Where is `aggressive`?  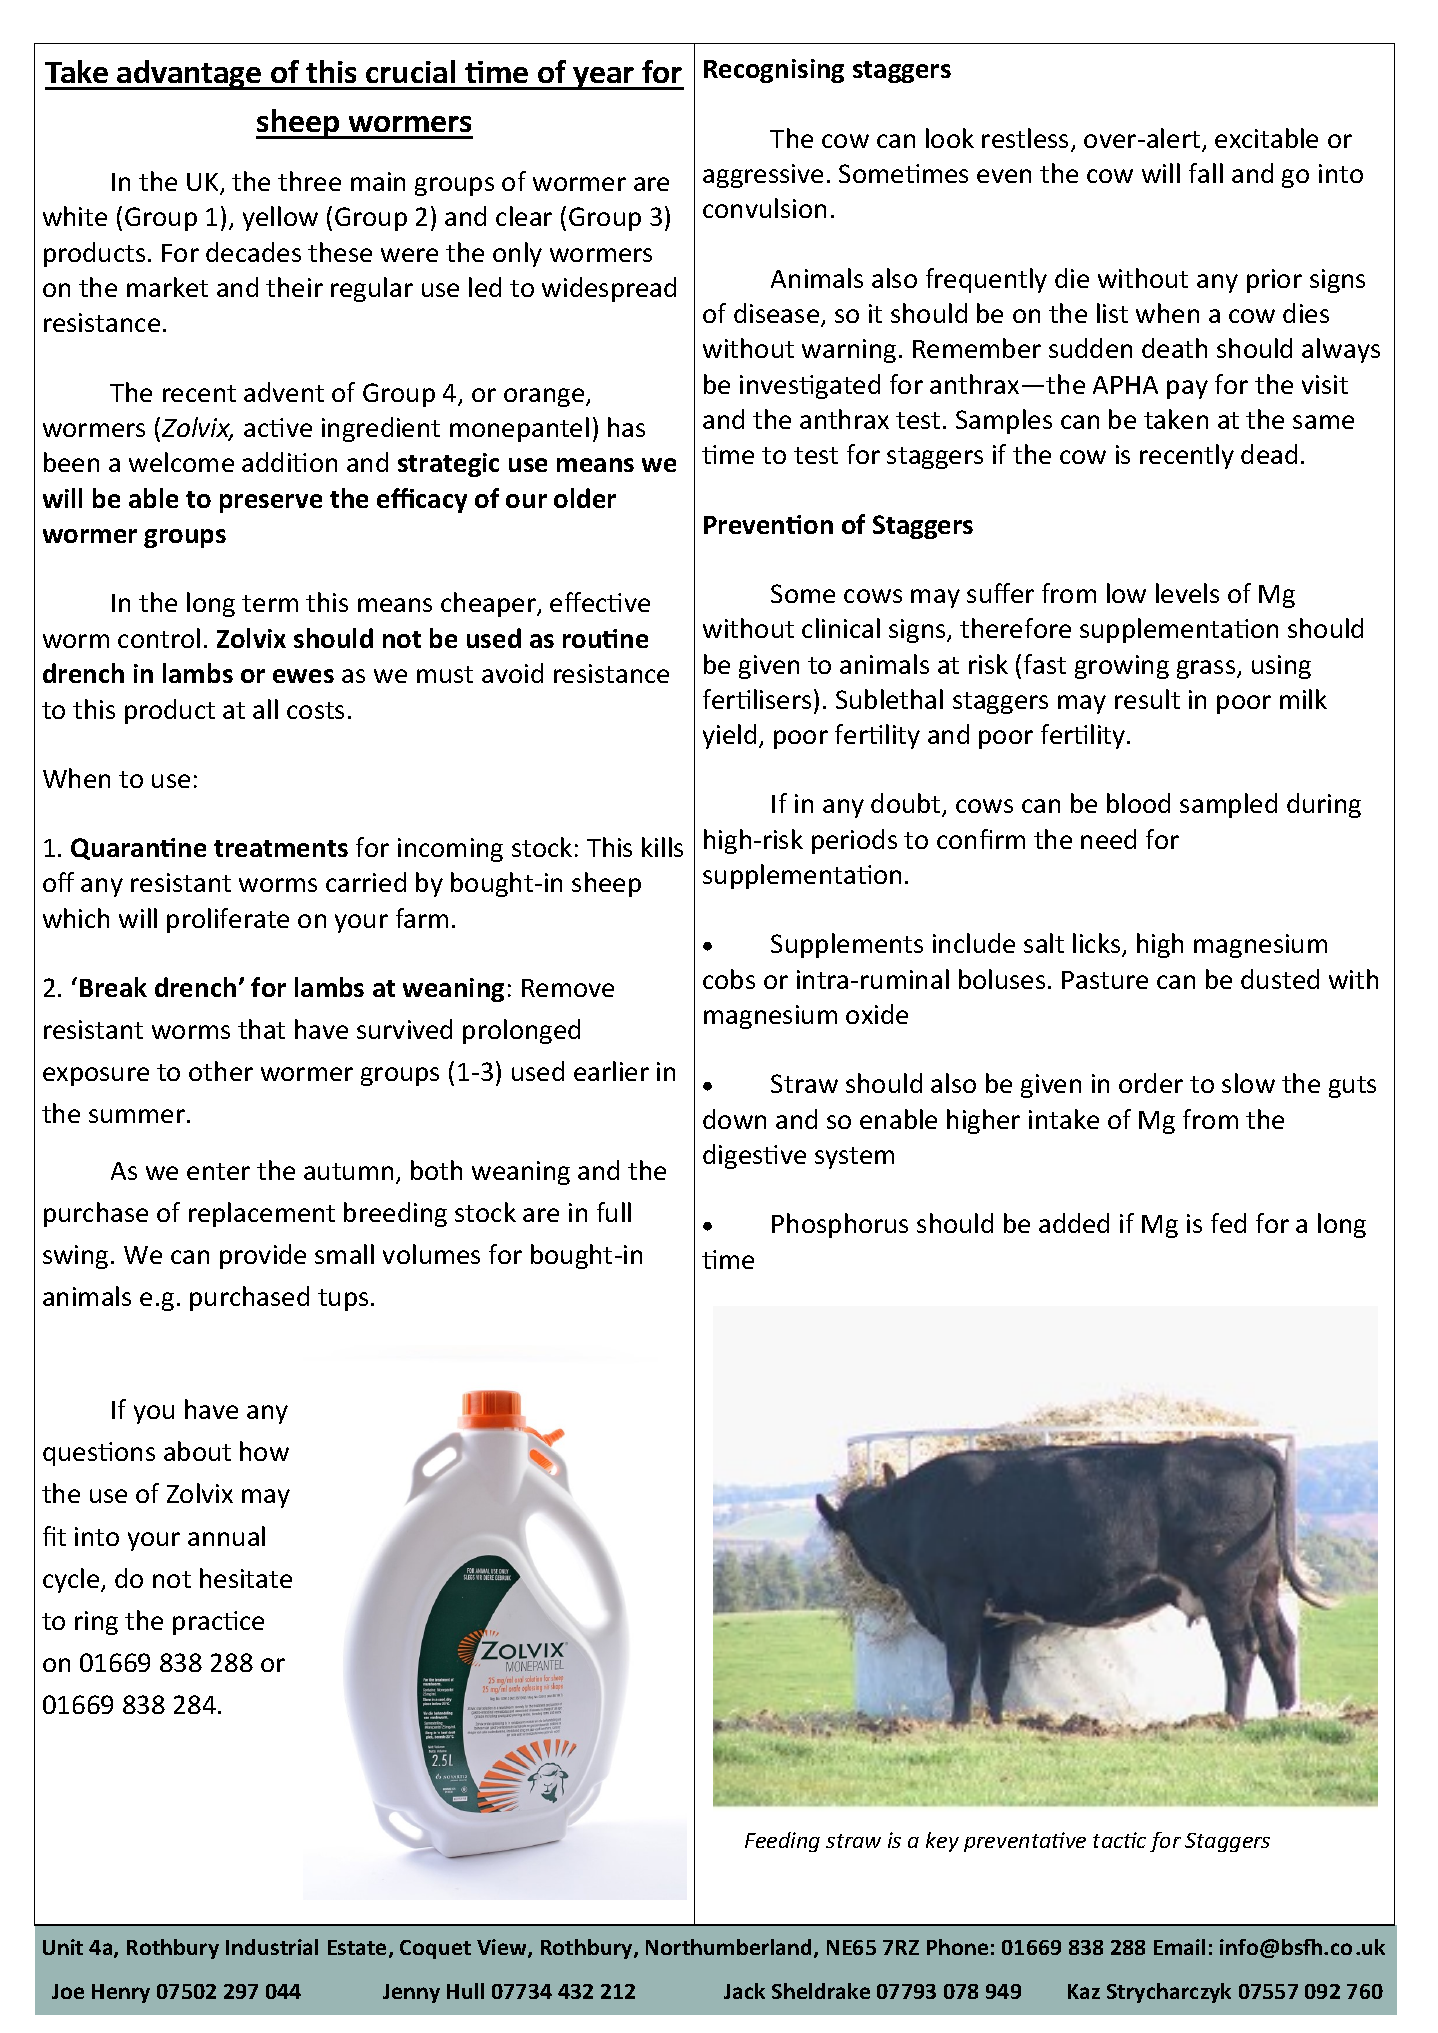
aggressive is located at coordinates (763, 176).
